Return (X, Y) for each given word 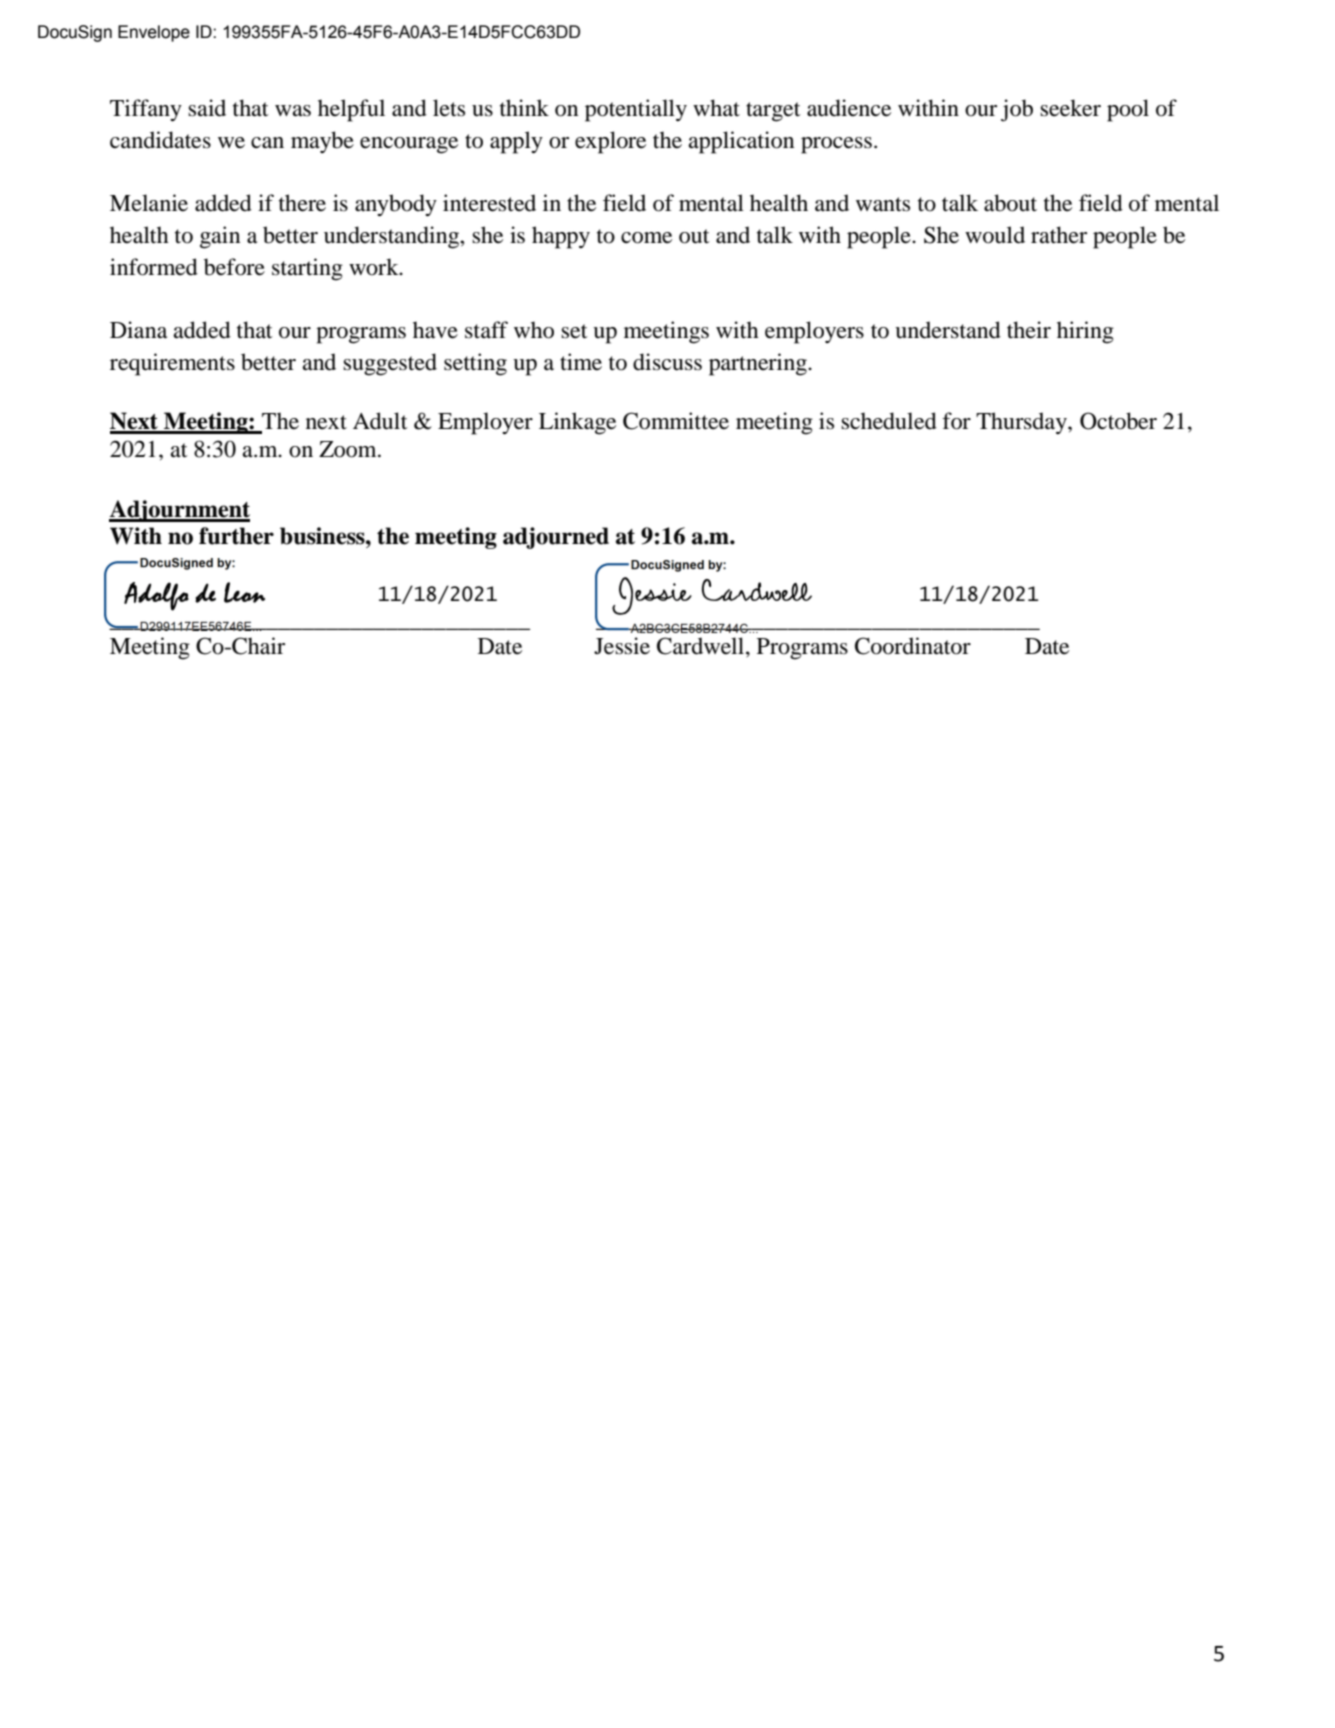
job (1017, 110)
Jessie (622, 646)
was (293, 111)
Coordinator (913, 646)
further (236, 536)
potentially (636, 110)
